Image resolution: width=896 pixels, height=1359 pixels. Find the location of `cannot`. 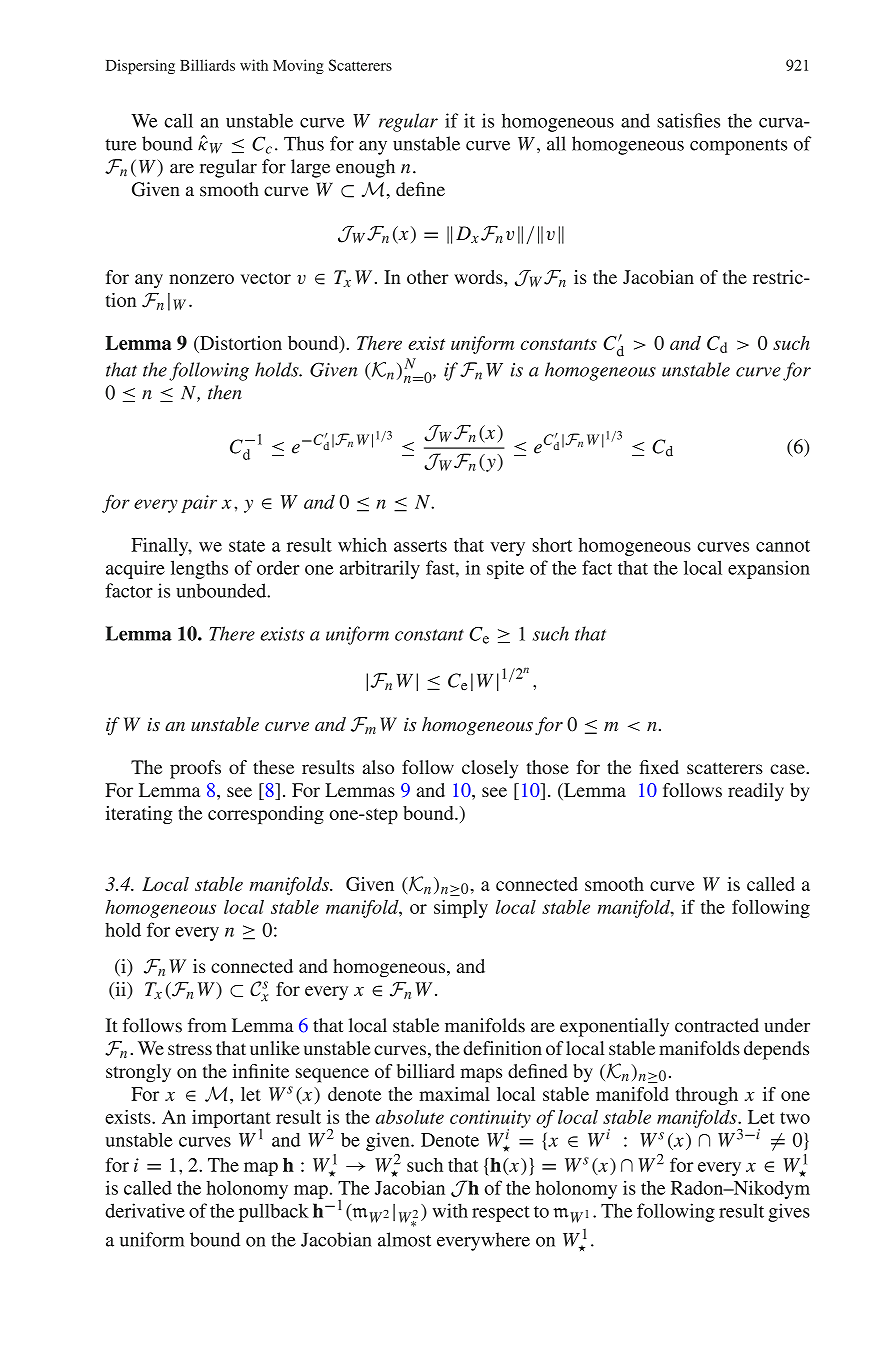

cannot is located at coordinates (783, 546).
